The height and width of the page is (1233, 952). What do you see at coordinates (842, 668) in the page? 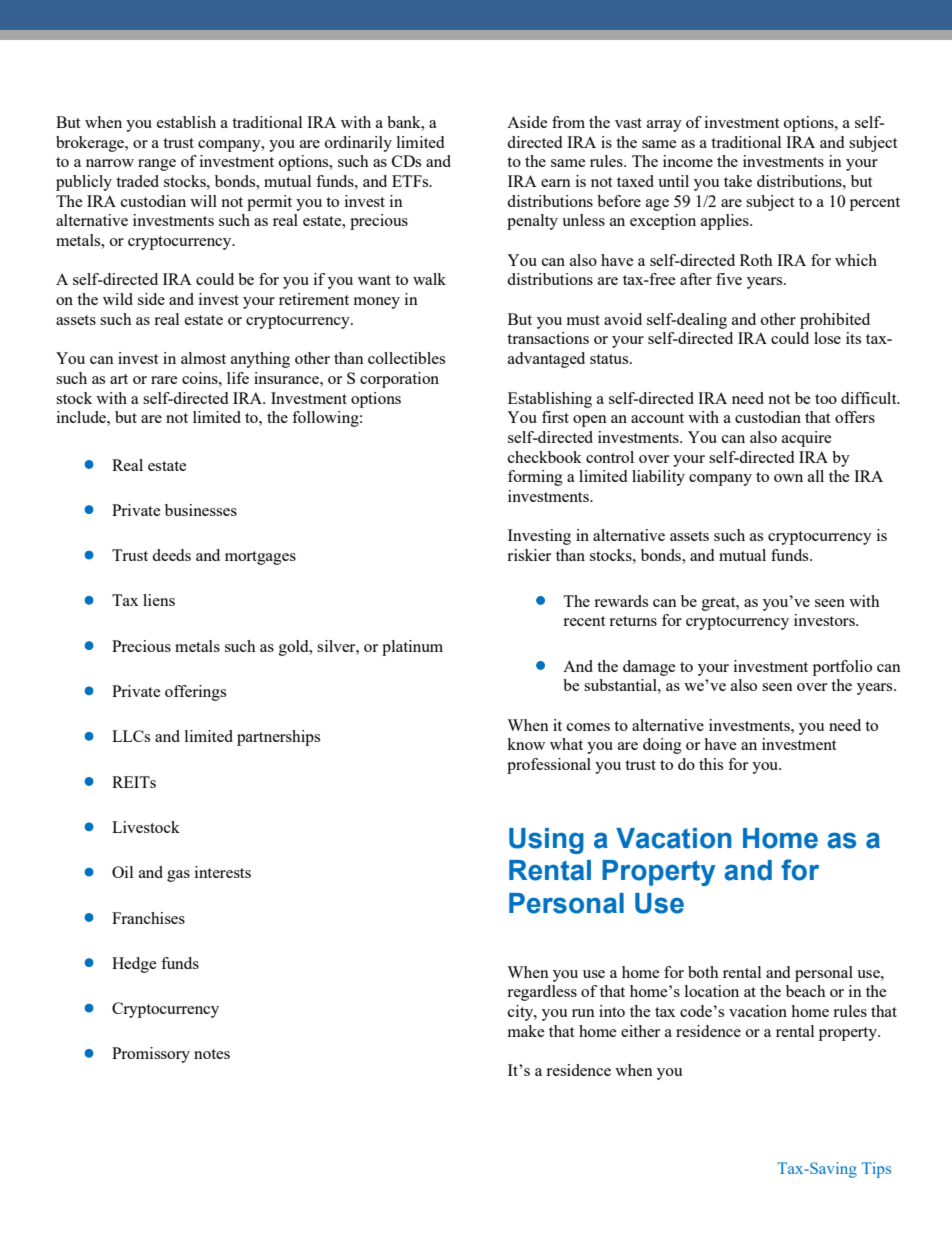
I see `portfolio` at bounding box center [842, 668].
